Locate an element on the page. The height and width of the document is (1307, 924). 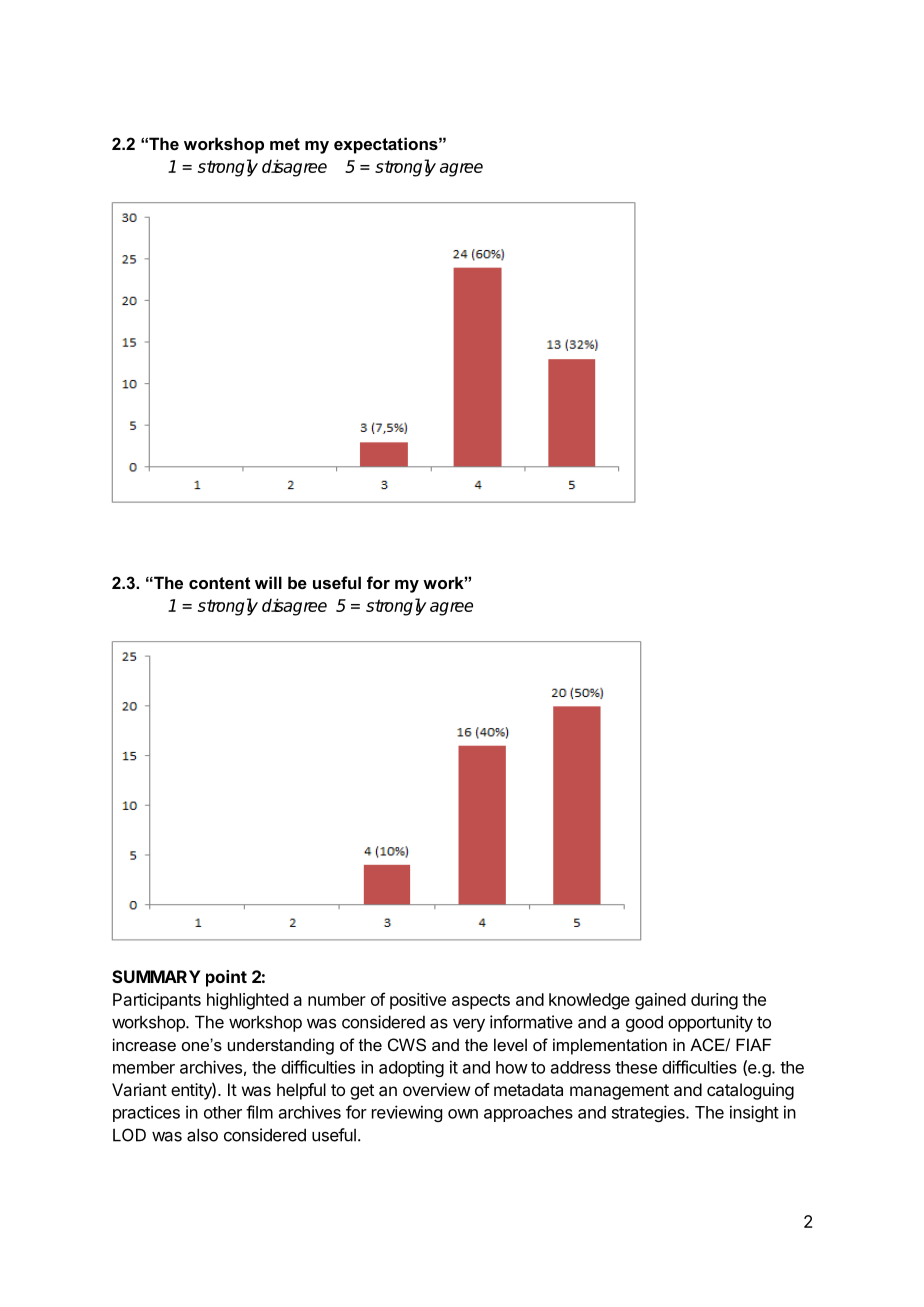
own is located at coordinates (463, 1114).
